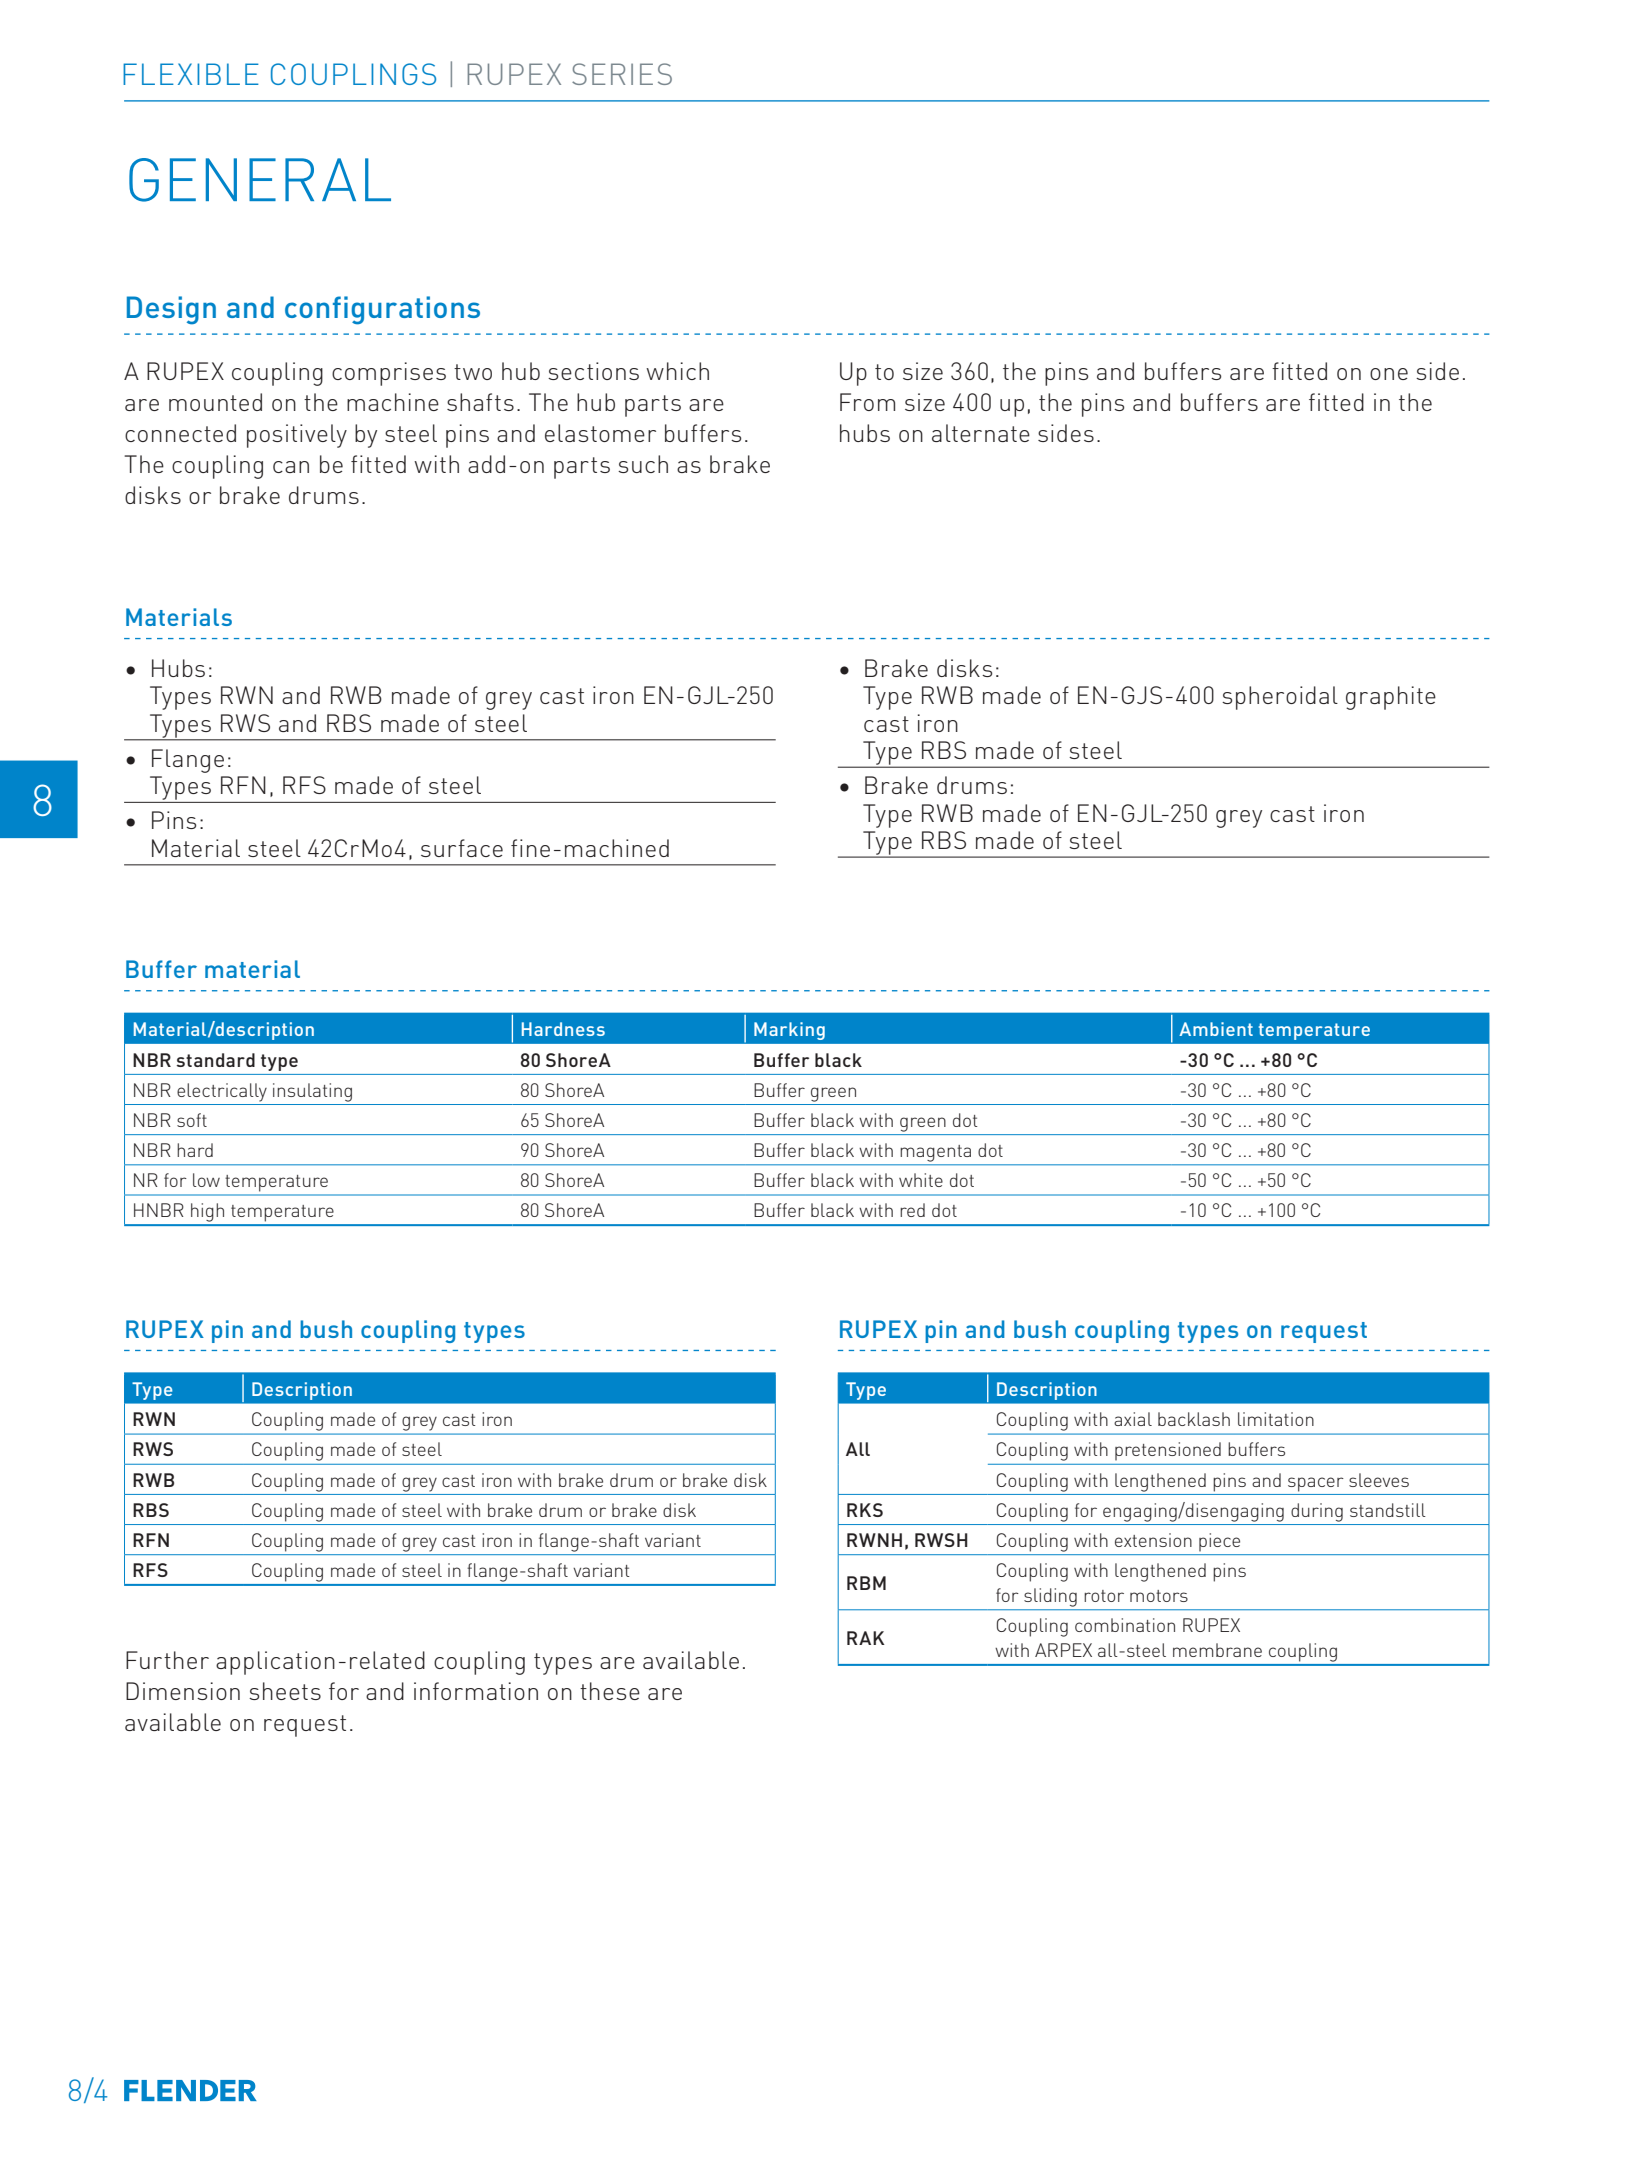 Image resolution: width=1629 pixels, height=2173 pixels. What do you see at coordinates (206, 1180) in the document?
I see `low` at bounding box center [206, 1180].
